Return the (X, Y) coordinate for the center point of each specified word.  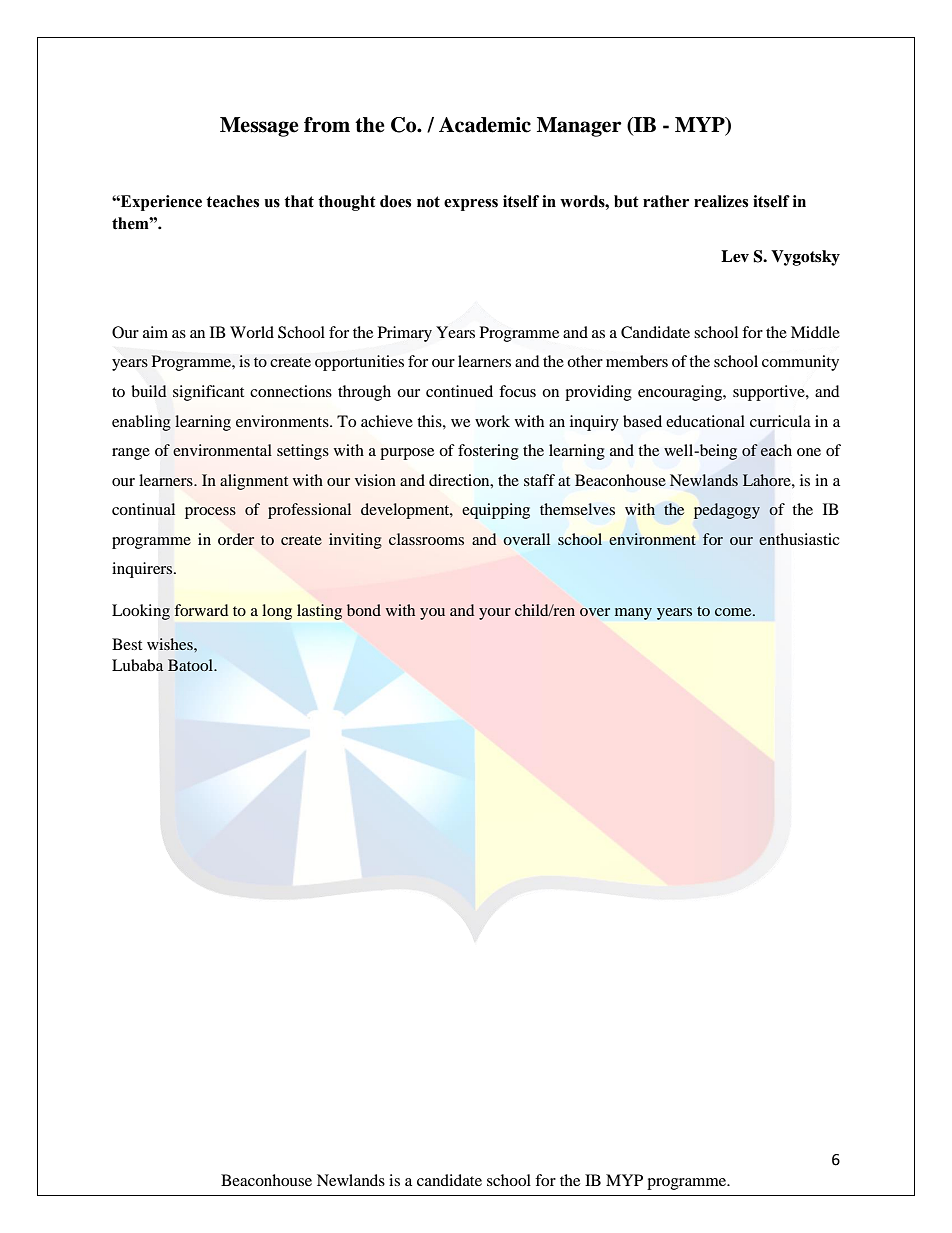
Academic (485, 125)
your (495, 614)
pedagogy (727, 511)
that (299, 201)
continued (459, 391)
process (210, 513)
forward (201, 610)
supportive (770, 393)
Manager (579, 127)
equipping (496, 511)
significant (208, 393)
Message (259, 127)
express (471, 205)
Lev (735, 256)
